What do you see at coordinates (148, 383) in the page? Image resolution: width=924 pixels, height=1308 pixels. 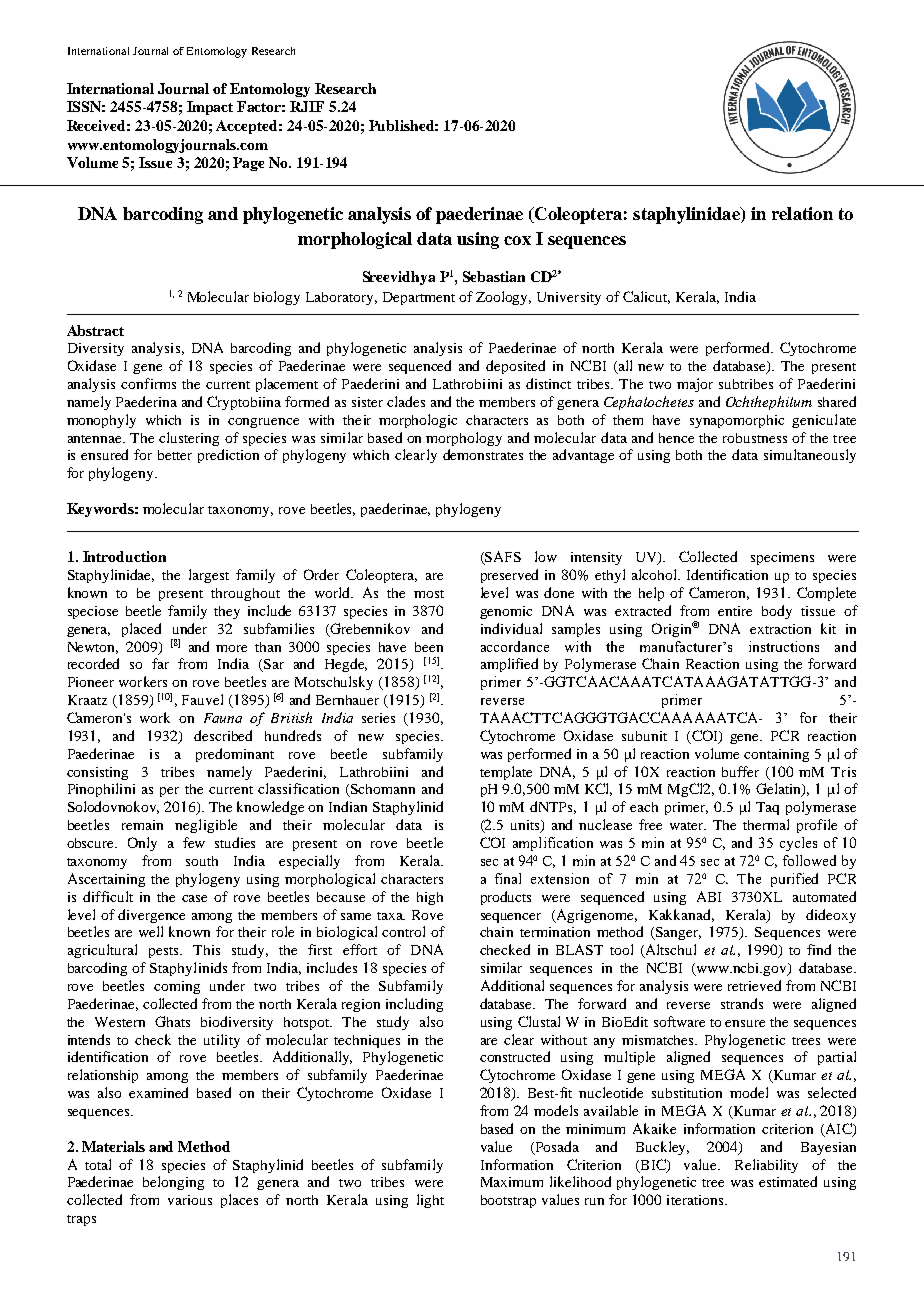 I see `confirms` at bounding box center [148, 383].
